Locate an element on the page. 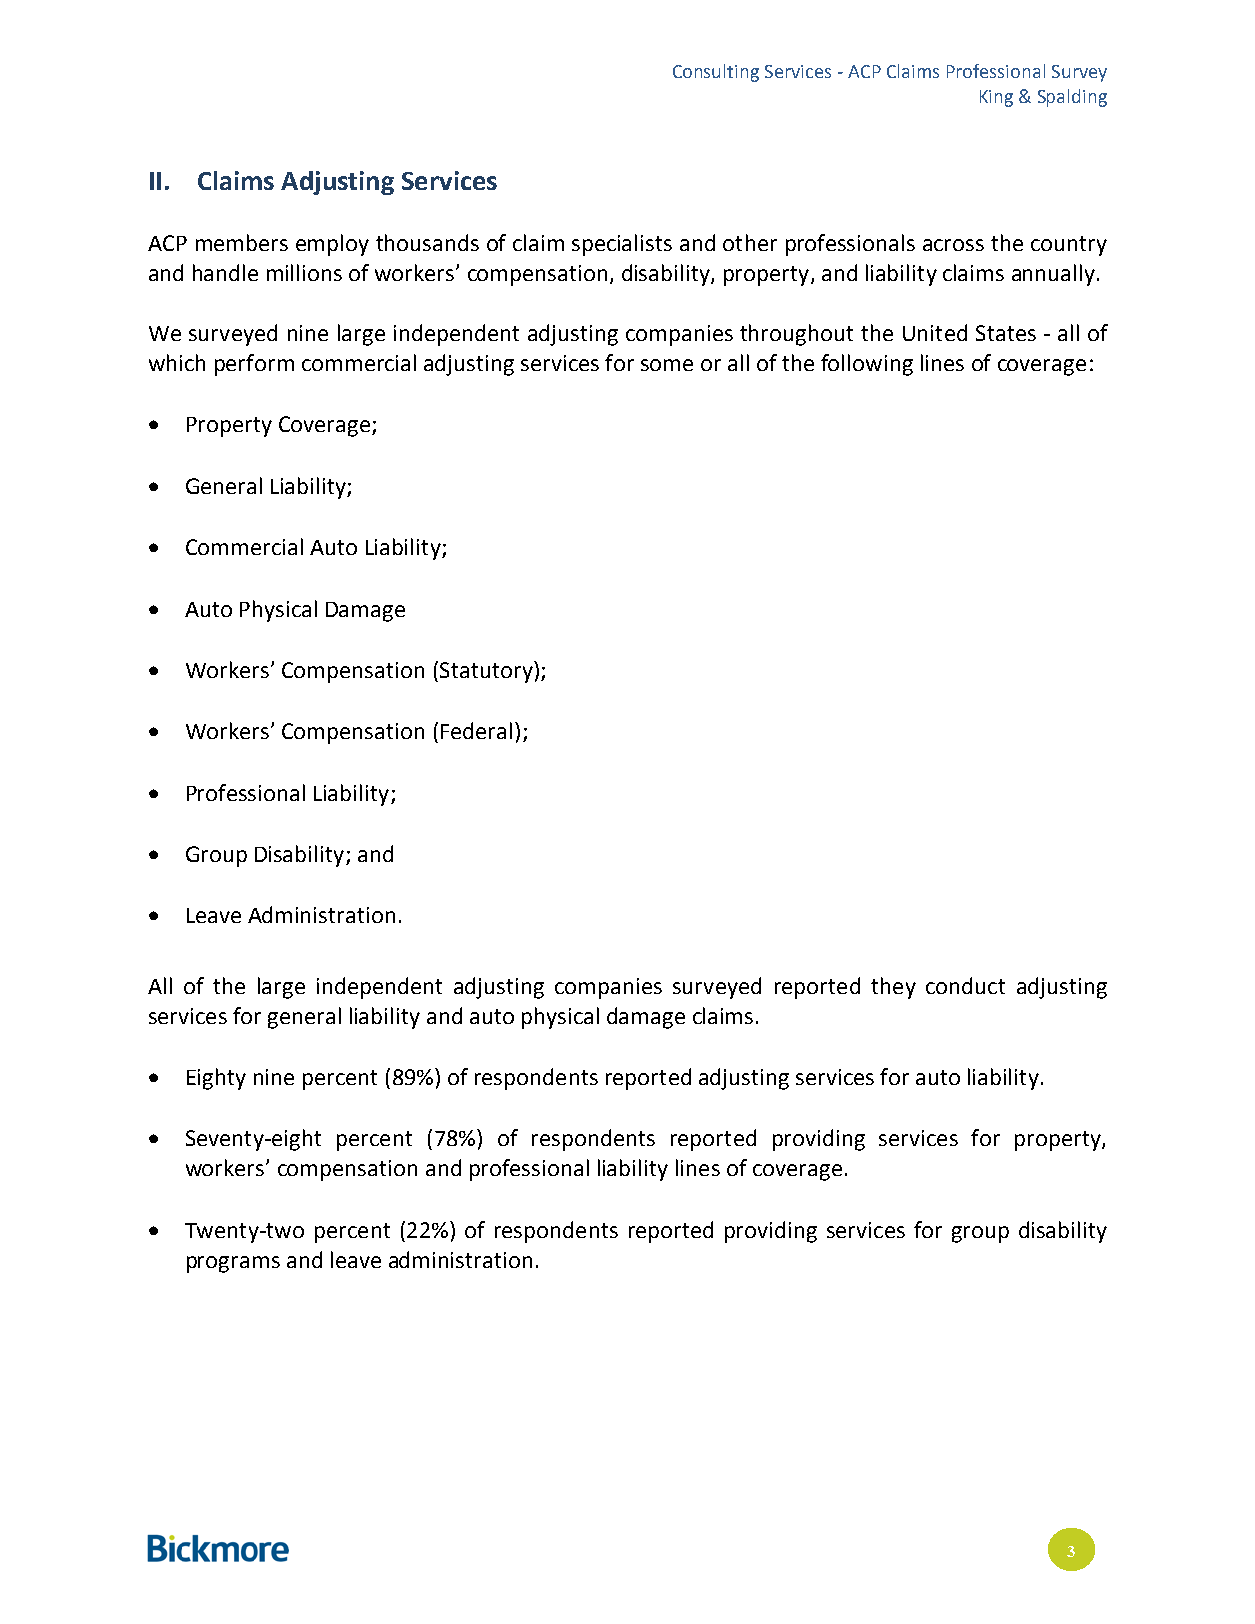  King is located at coordinates (996, 98).
